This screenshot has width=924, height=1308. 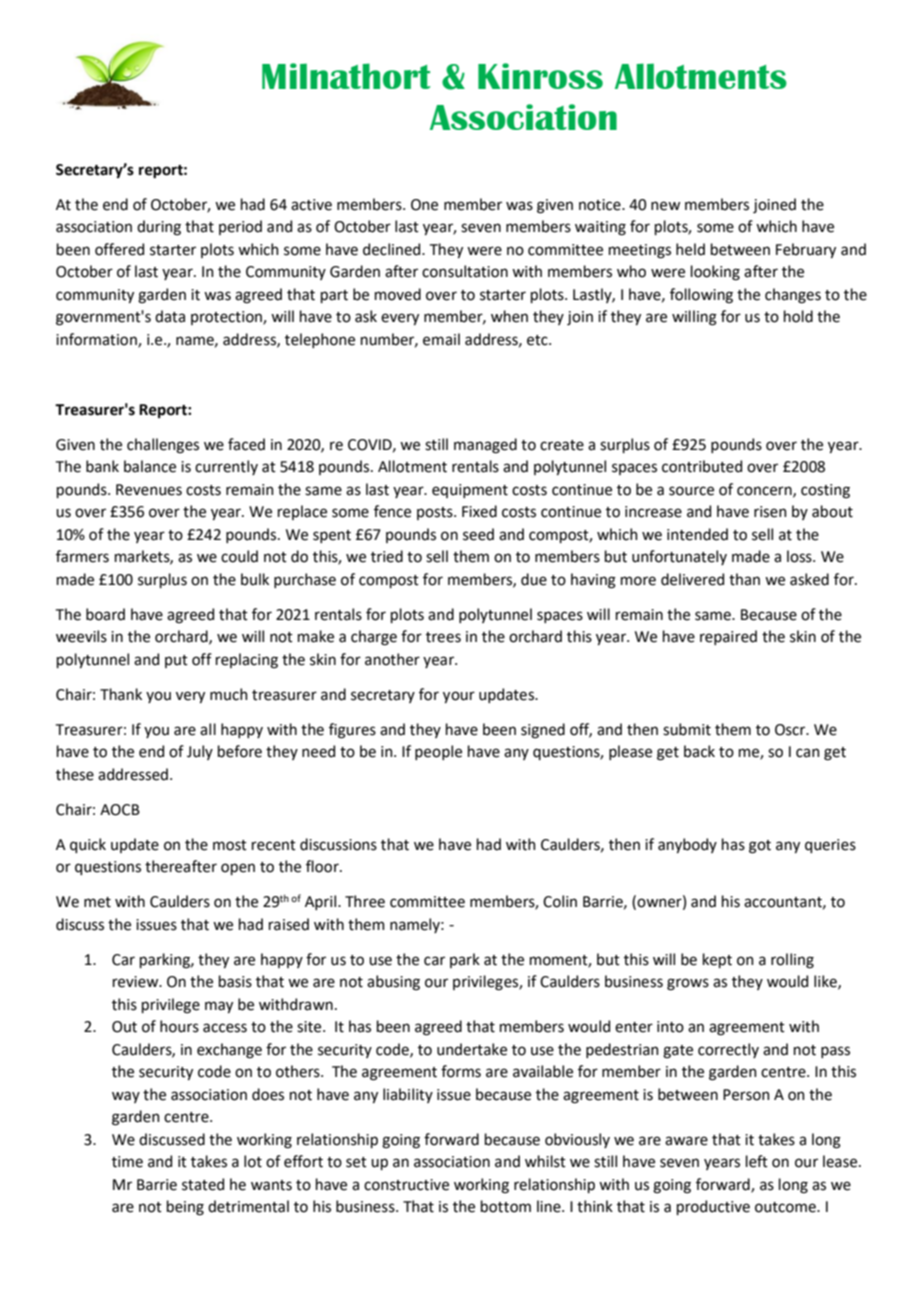 What do you see at coordinates (690, 249) in the screenshot?
I see `held` at bounding box center [690, 249].
